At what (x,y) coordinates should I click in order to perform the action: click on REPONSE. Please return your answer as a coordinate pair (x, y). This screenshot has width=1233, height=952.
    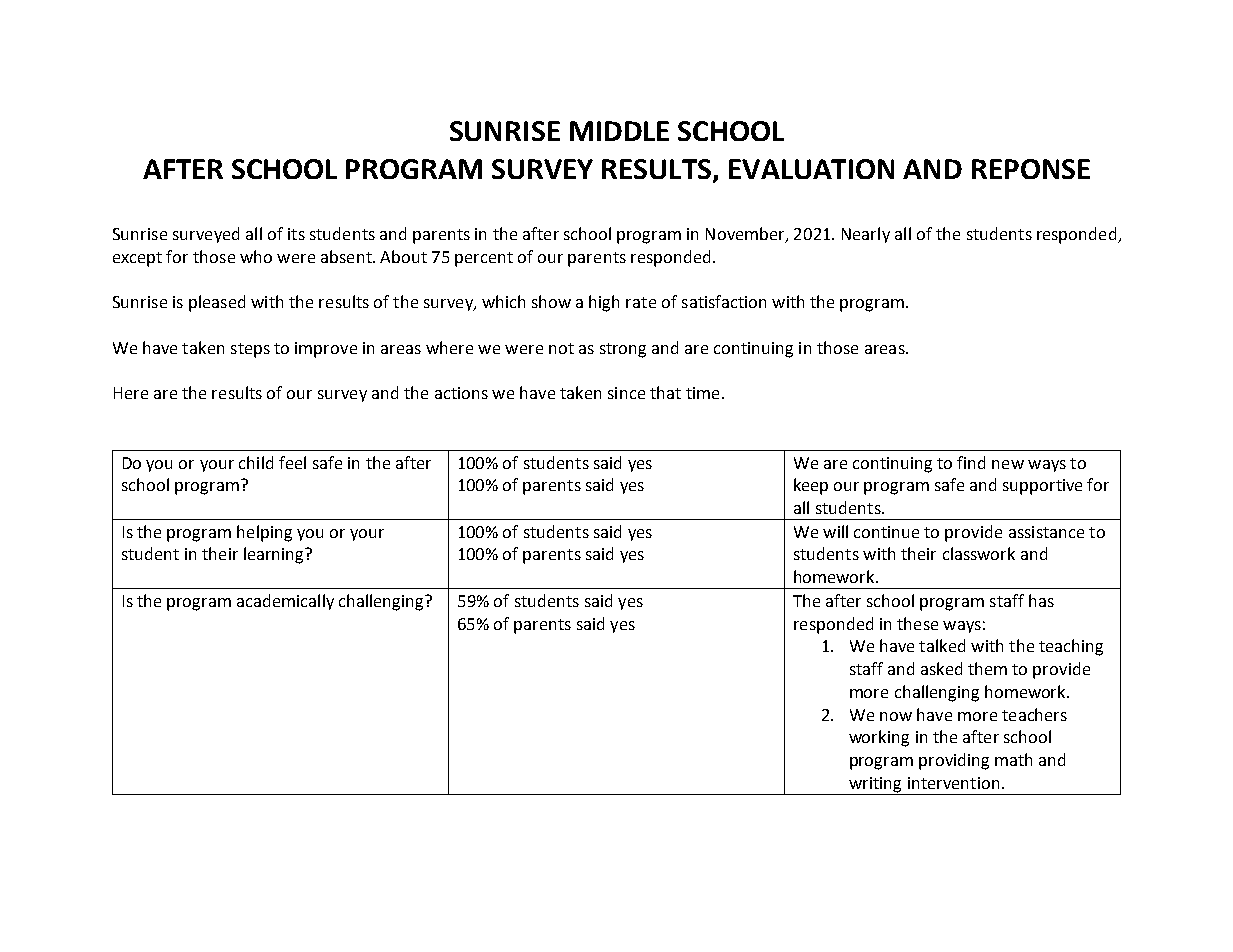
    Looking at the image, I should click on (1031, 169).
